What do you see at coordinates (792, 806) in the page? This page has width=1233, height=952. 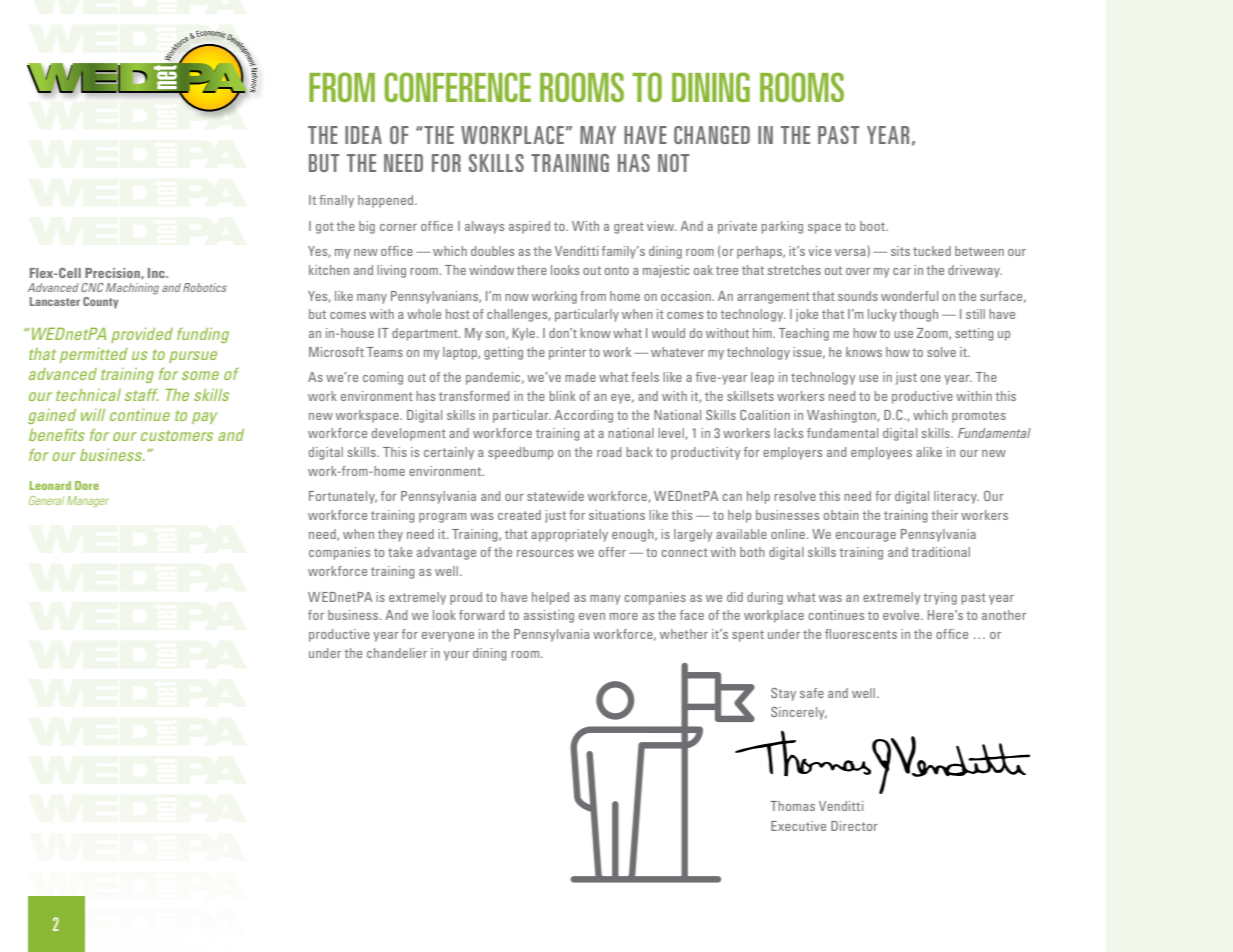 I see `Thomas` at bounding box center [792, 806].
